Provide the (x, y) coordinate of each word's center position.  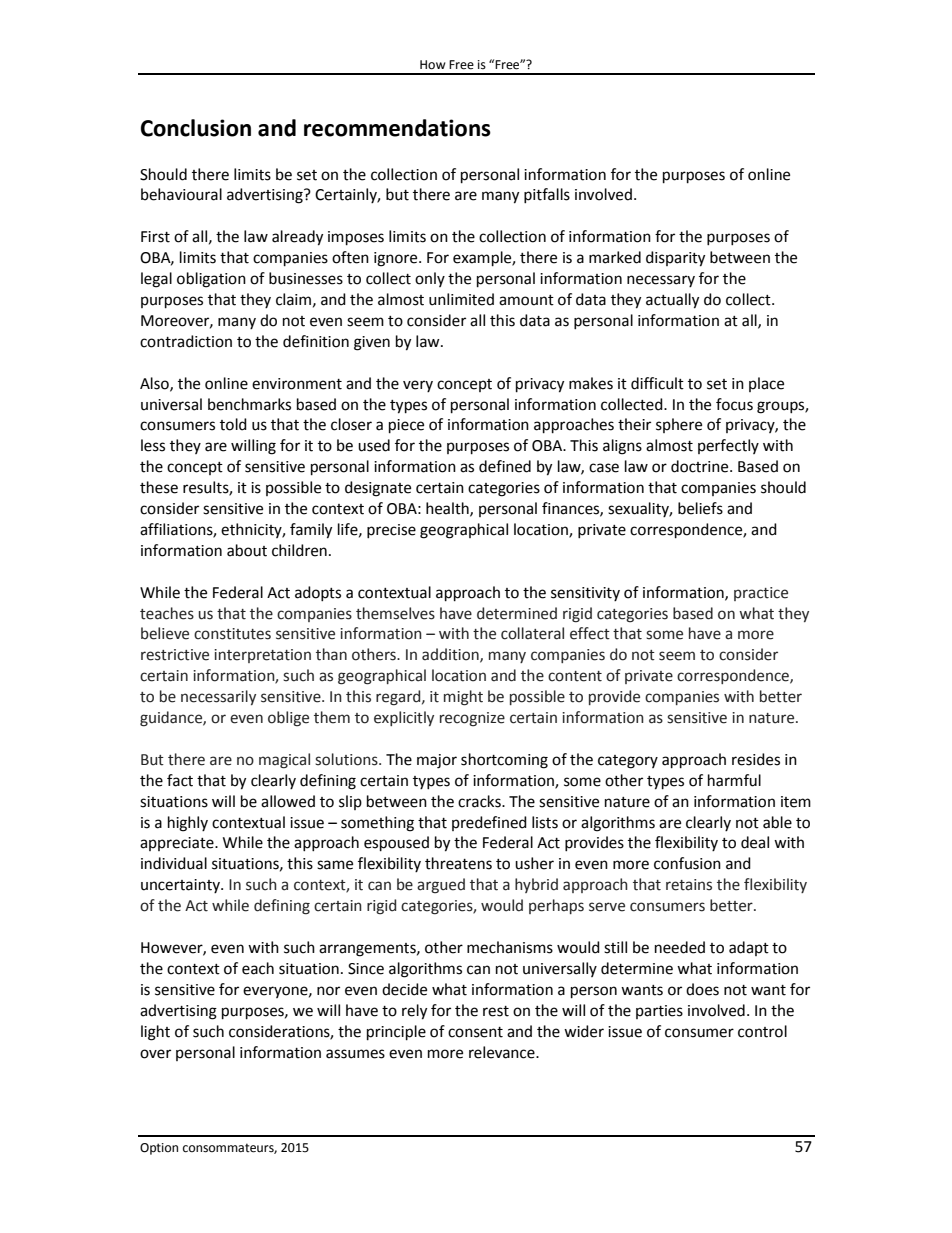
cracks (480, 801)
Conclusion (196, 128)
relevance (503, 1052)
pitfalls (547, 195)
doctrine (701, 466)
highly (188, 824)
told (233, 424)
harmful (734, 780)
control (762, 1031)
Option (159, 1149)
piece (406, 426)
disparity (675, 259)
